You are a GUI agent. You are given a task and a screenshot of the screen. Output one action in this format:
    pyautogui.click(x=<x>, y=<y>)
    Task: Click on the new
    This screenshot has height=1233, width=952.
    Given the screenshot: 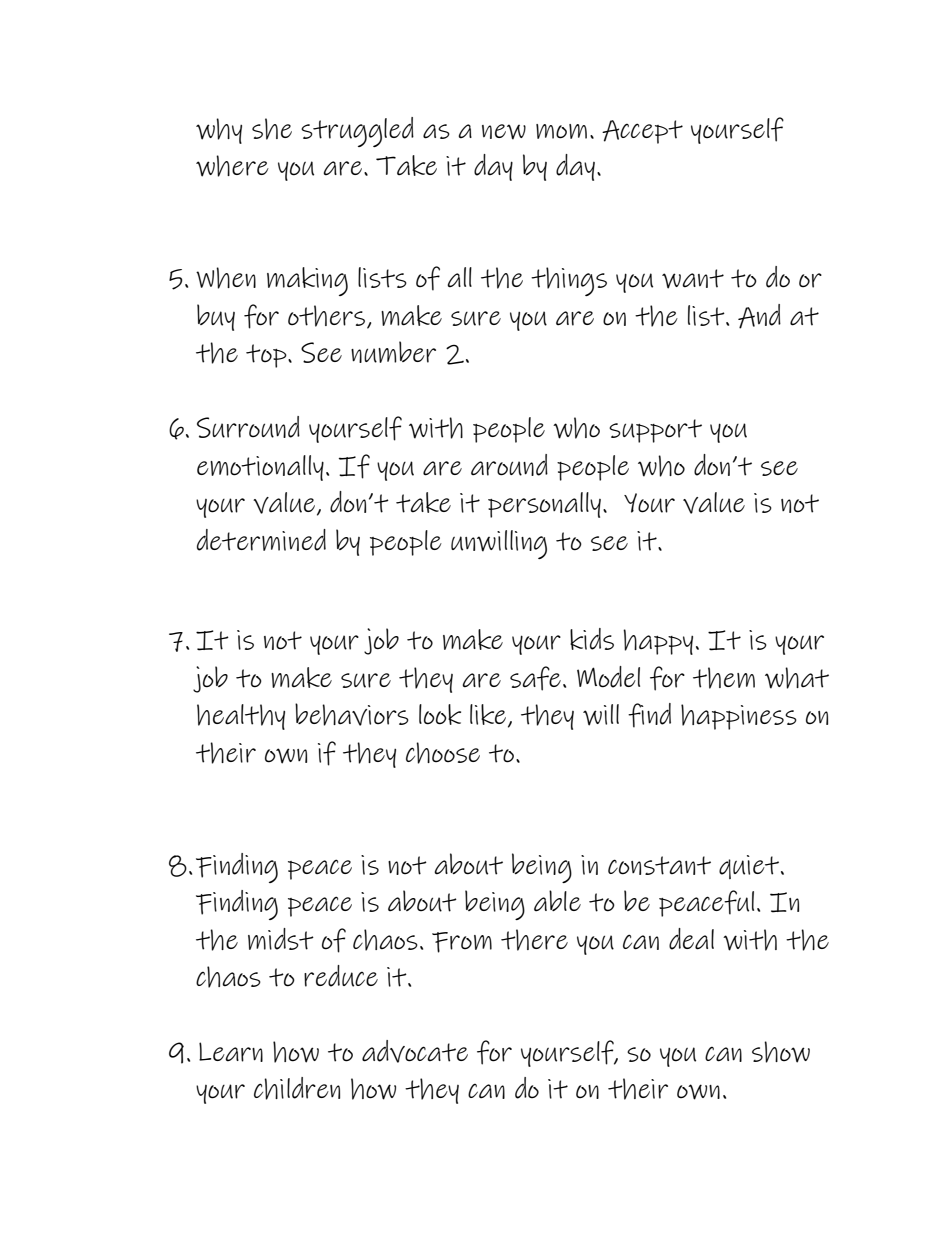 What is the action you would take?
    pyautogui.click(x=504, y=132)
